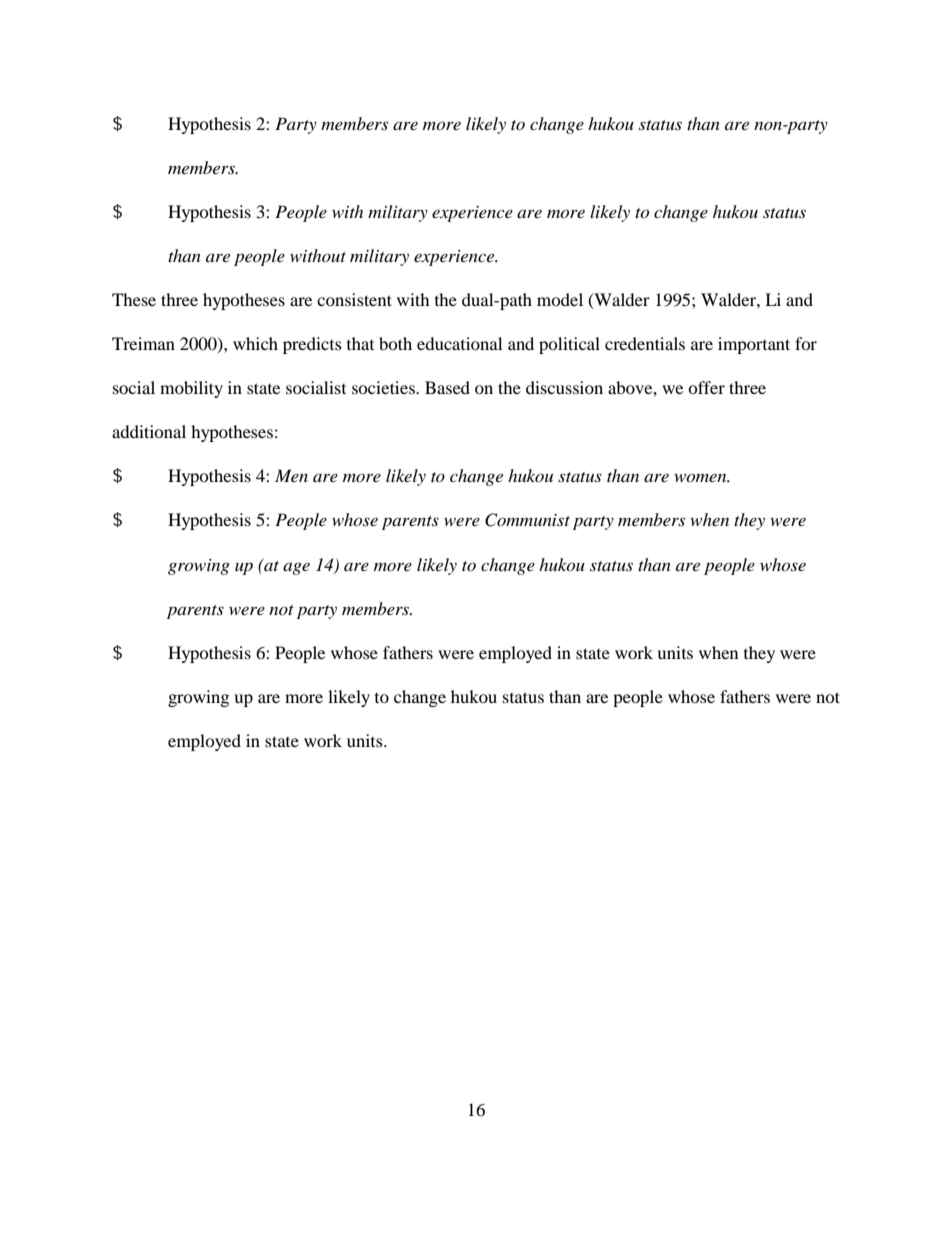 Image resolution: width=952 pixels, height=1233 pixels. What do you see at coordinates (384, 387) in the page?
I see `societies` at bounding box center [384, 387].
